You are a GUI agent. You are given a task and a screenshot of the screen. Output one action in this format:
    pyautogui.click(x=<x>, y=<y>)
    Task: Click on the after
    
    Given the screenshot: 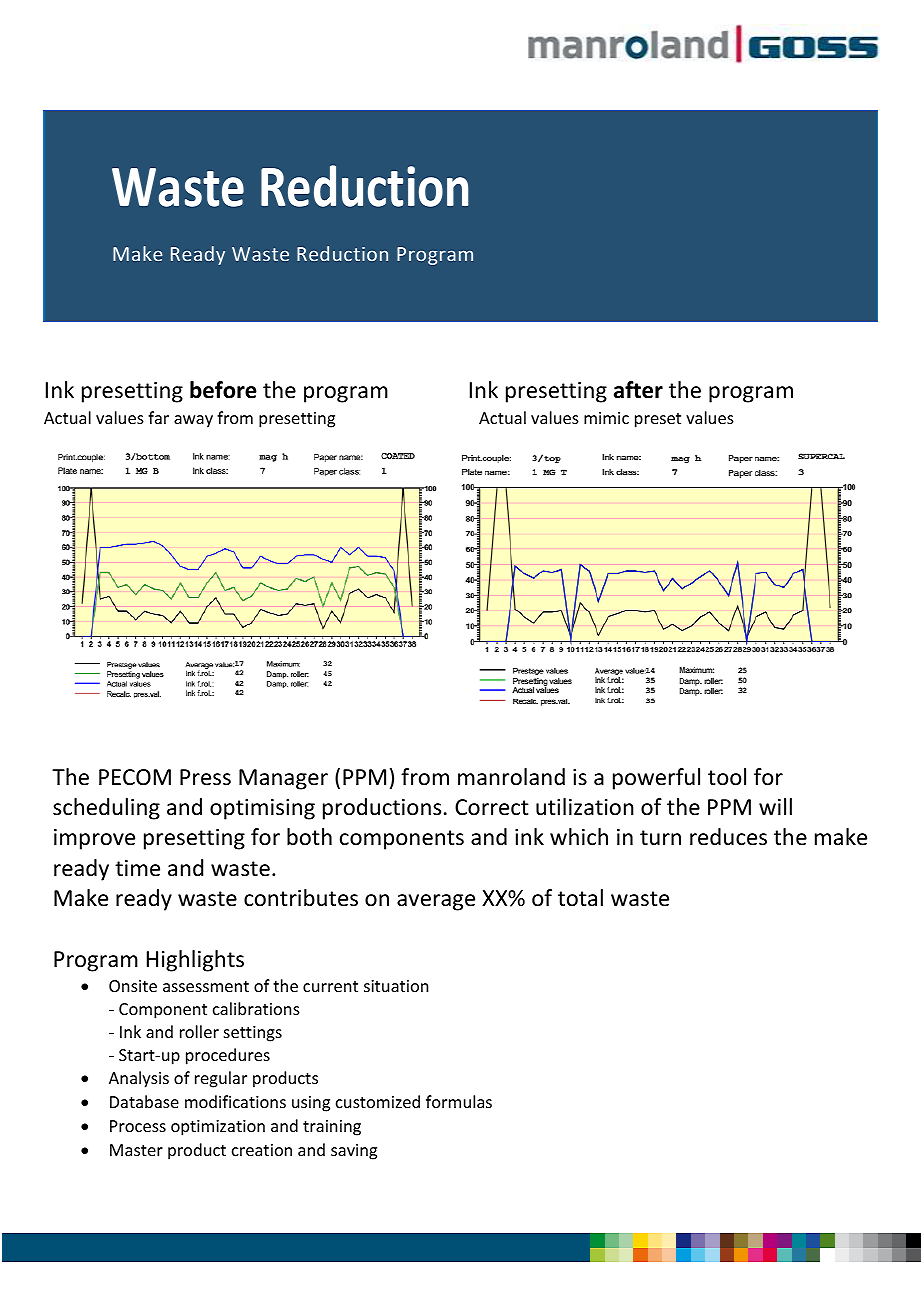 What is the action you would take?
    pyautogui.click(x=638, y=390)
